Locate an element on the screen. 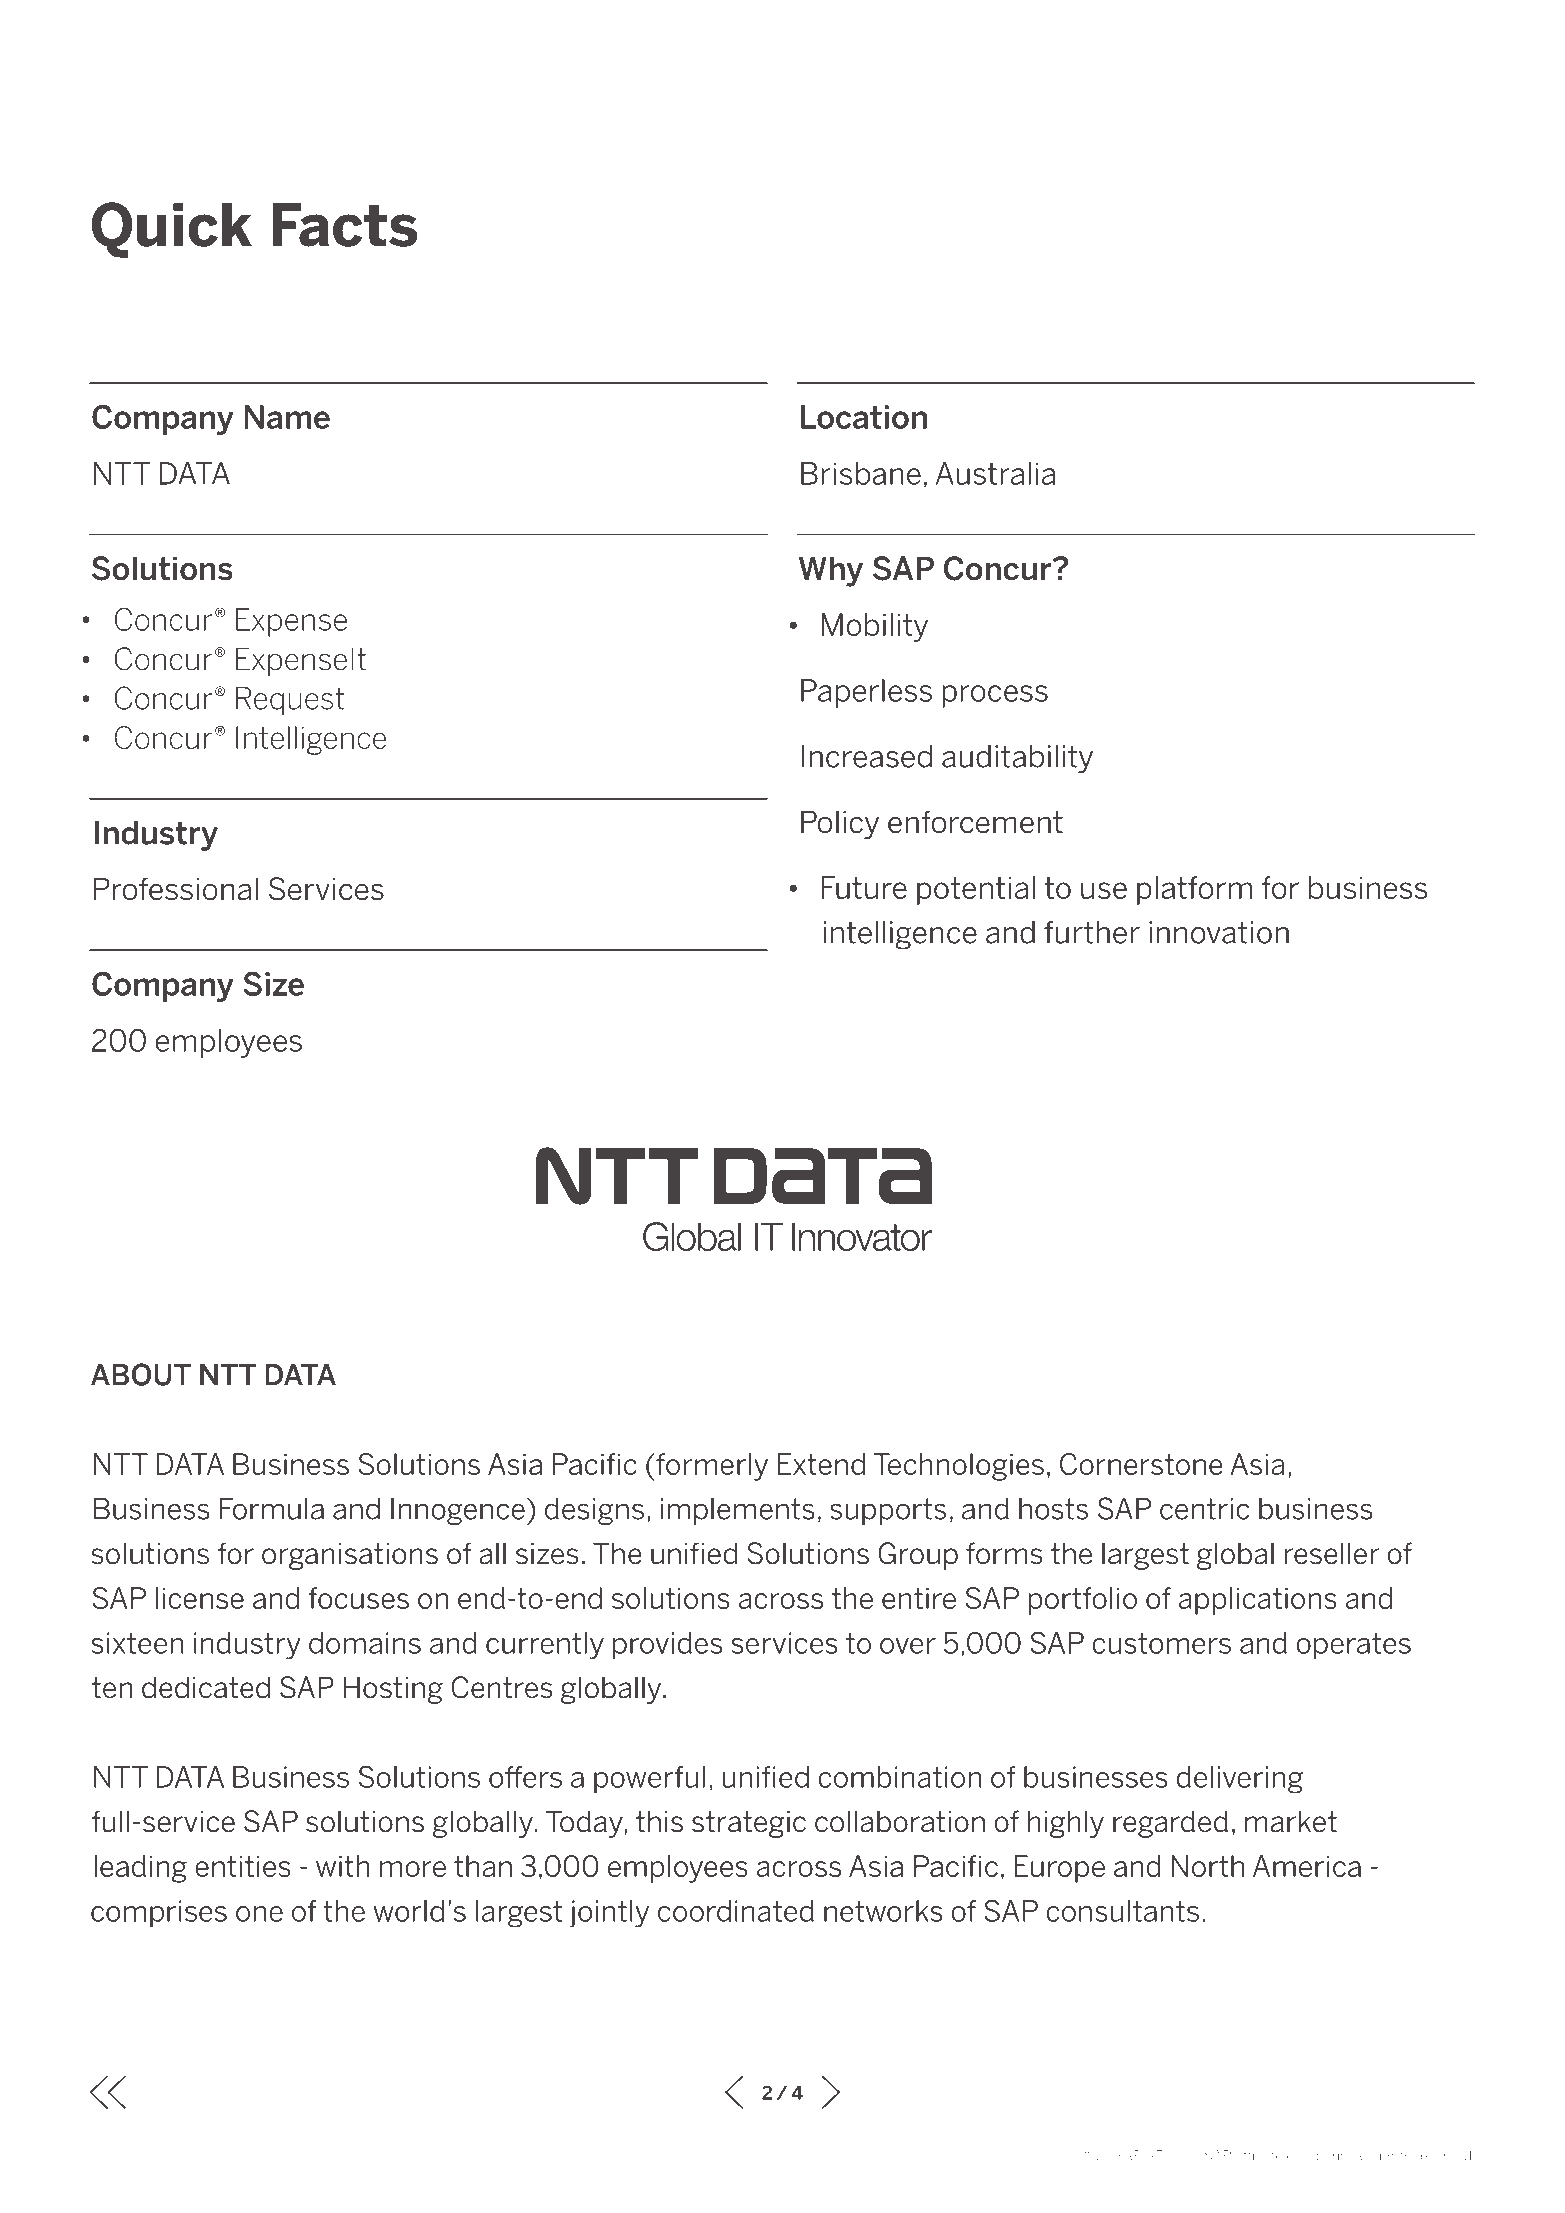 This screenshot has height=2213, width=1565. comprises is located at coordinates (159, 1914).
